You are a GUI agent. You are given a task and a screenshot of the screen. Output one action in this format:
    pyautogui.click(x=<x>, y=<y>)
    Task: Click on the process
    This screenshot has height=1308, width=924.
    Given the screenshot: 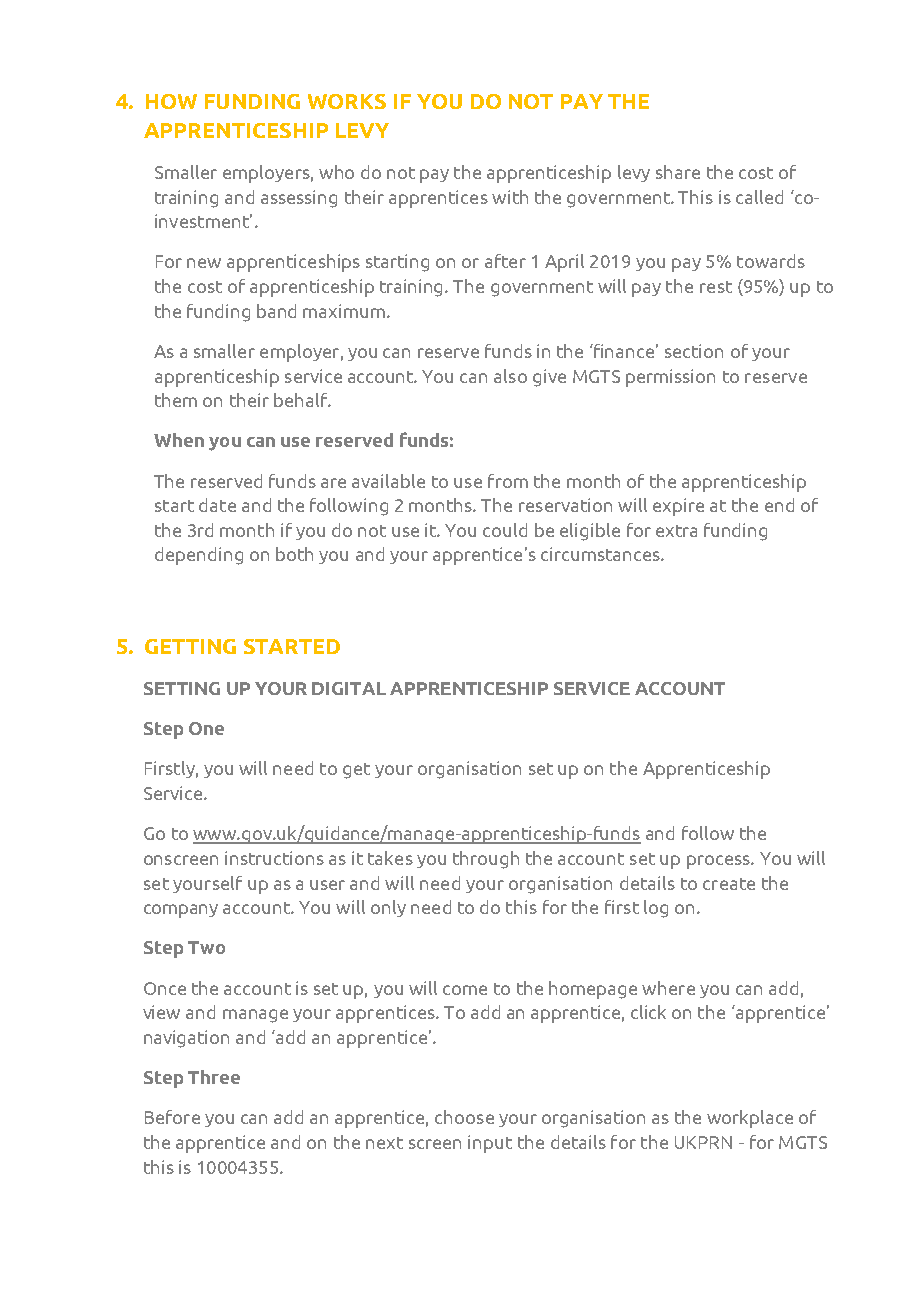 What is the action you would take?
    pyautogui.click(x=719, y=862)
